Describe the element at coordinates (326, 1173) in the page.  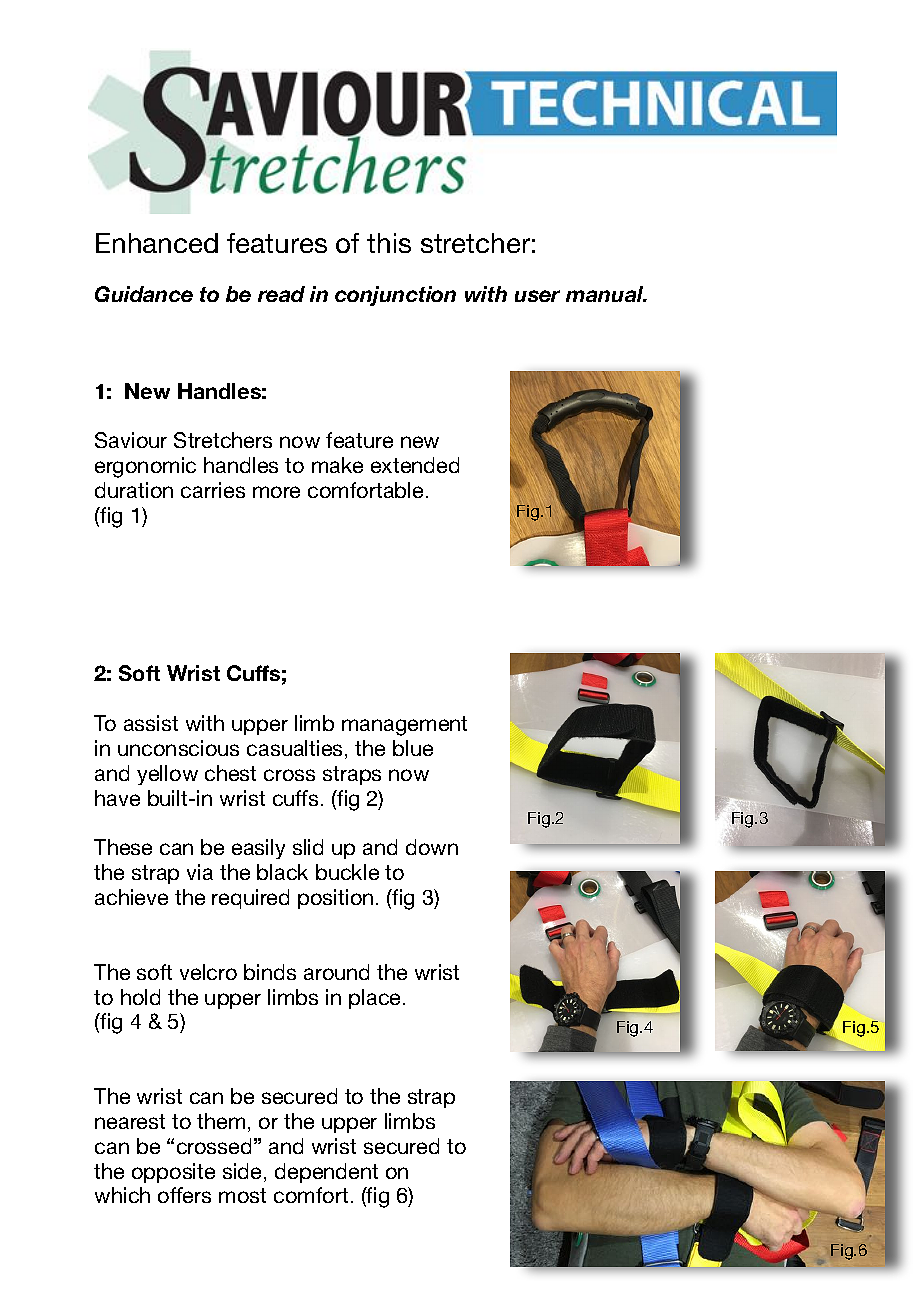
I see `dependent` at that location.
